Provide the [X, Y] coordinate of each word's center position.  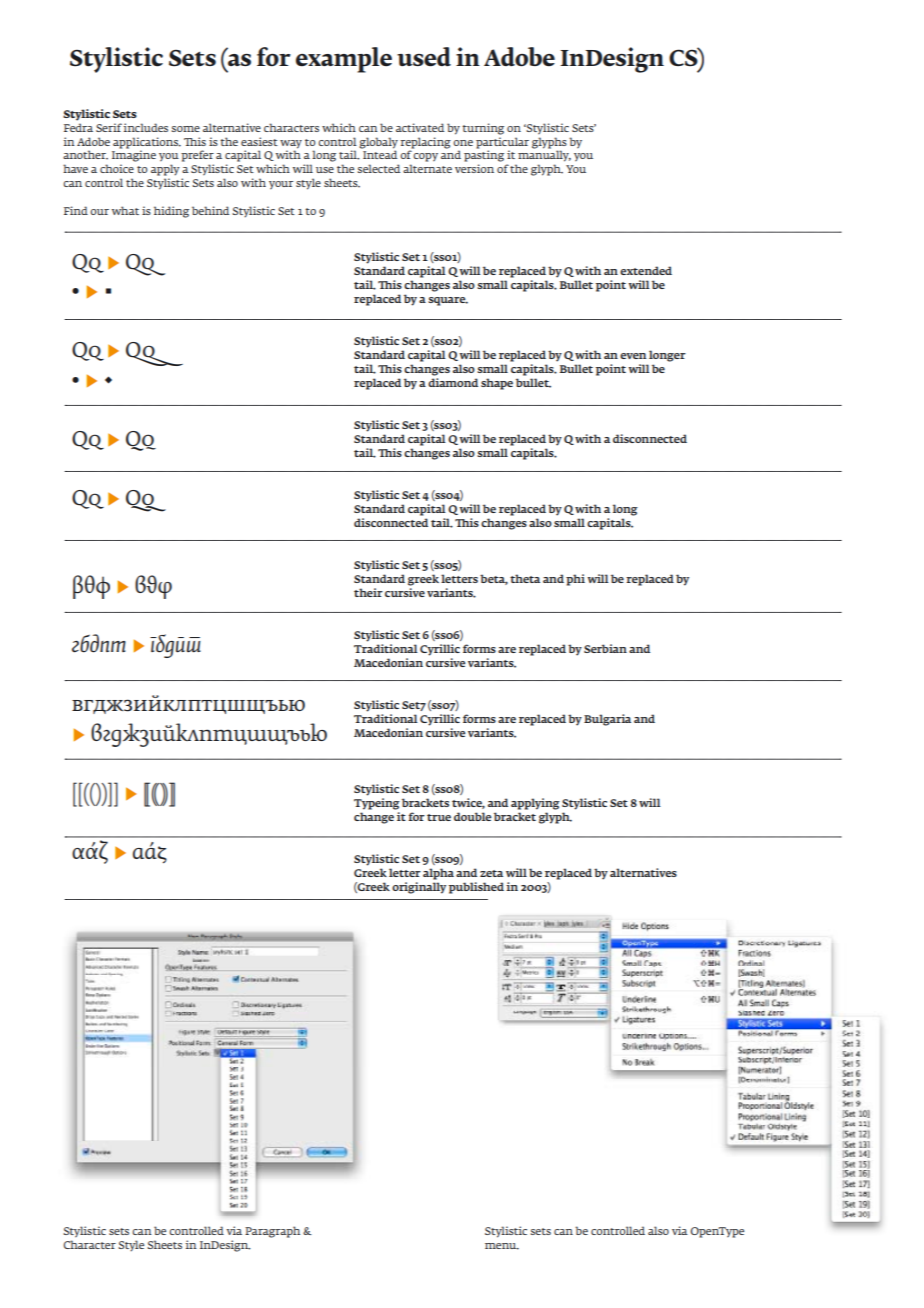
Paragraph [272, 1232]
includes [145, 127]
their [368, 592]
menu [502, 1246]
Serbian [605, 648]
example [344, 60]
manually [543, 157]
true [439, 817]
